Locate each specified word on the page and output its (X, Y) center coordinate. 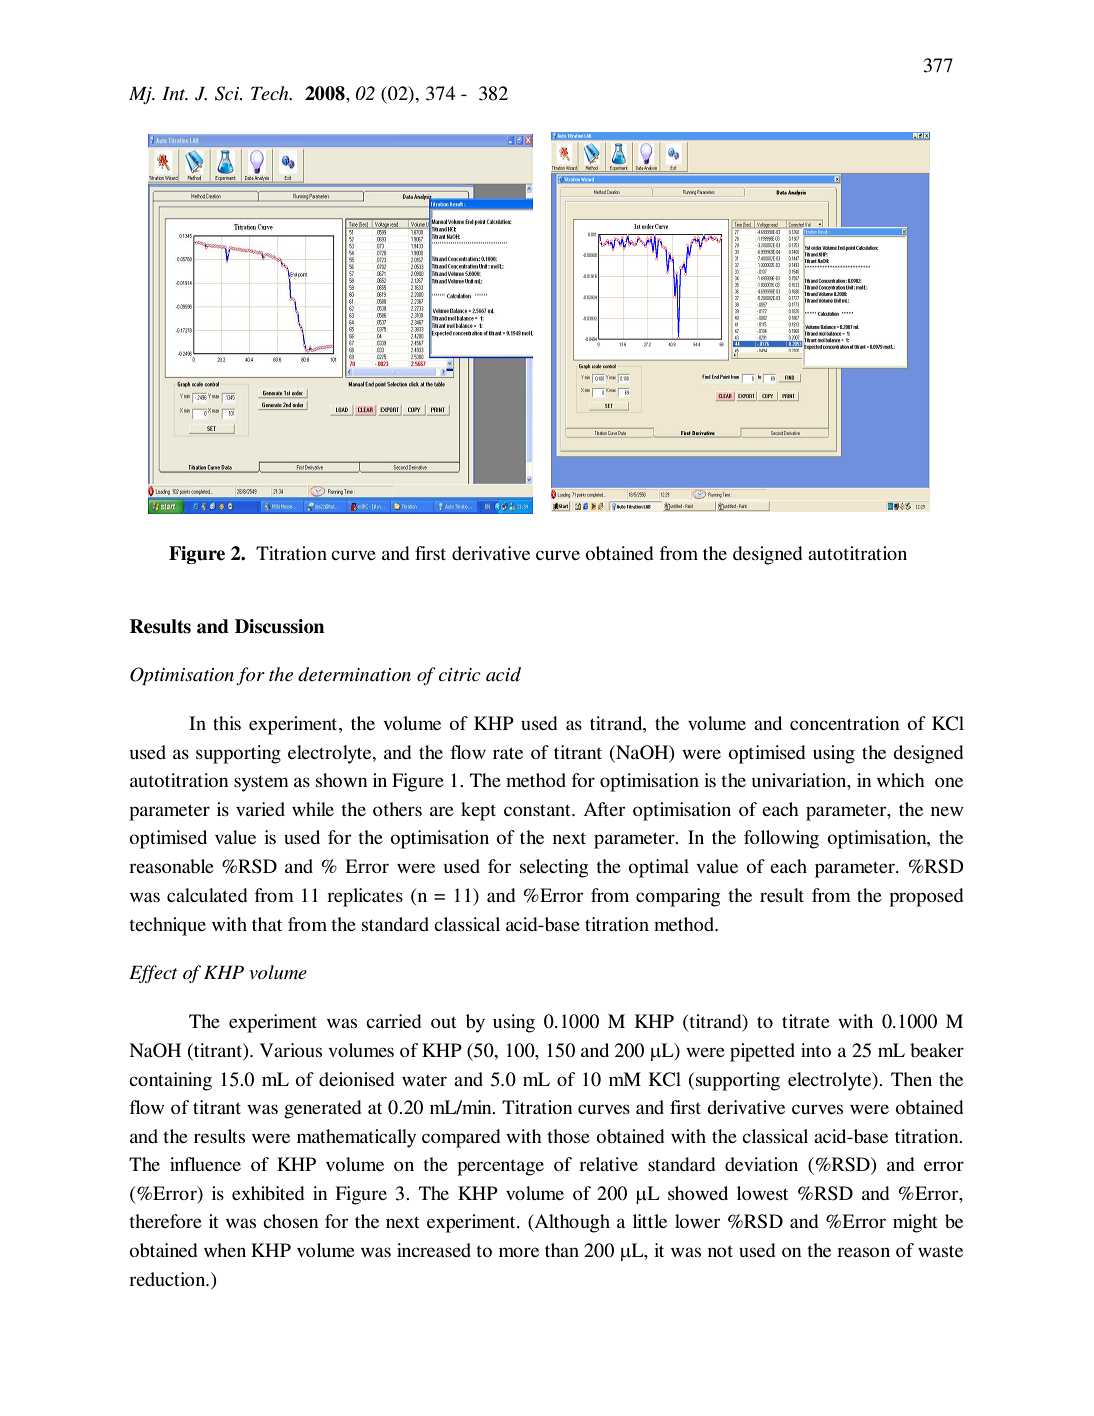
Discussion (279, 626)
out (443, 1022)
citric (460, 675)
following (781, 839)
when (225, 1250)
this (227, 723)
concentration (844, 723)
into (816, 1050)
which (901, 780)
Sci (228, 93)
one (949, 782)
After (604, 809)
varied (260, 809)
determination (354, 674)
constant (538, 810)
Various (291, 1050)
